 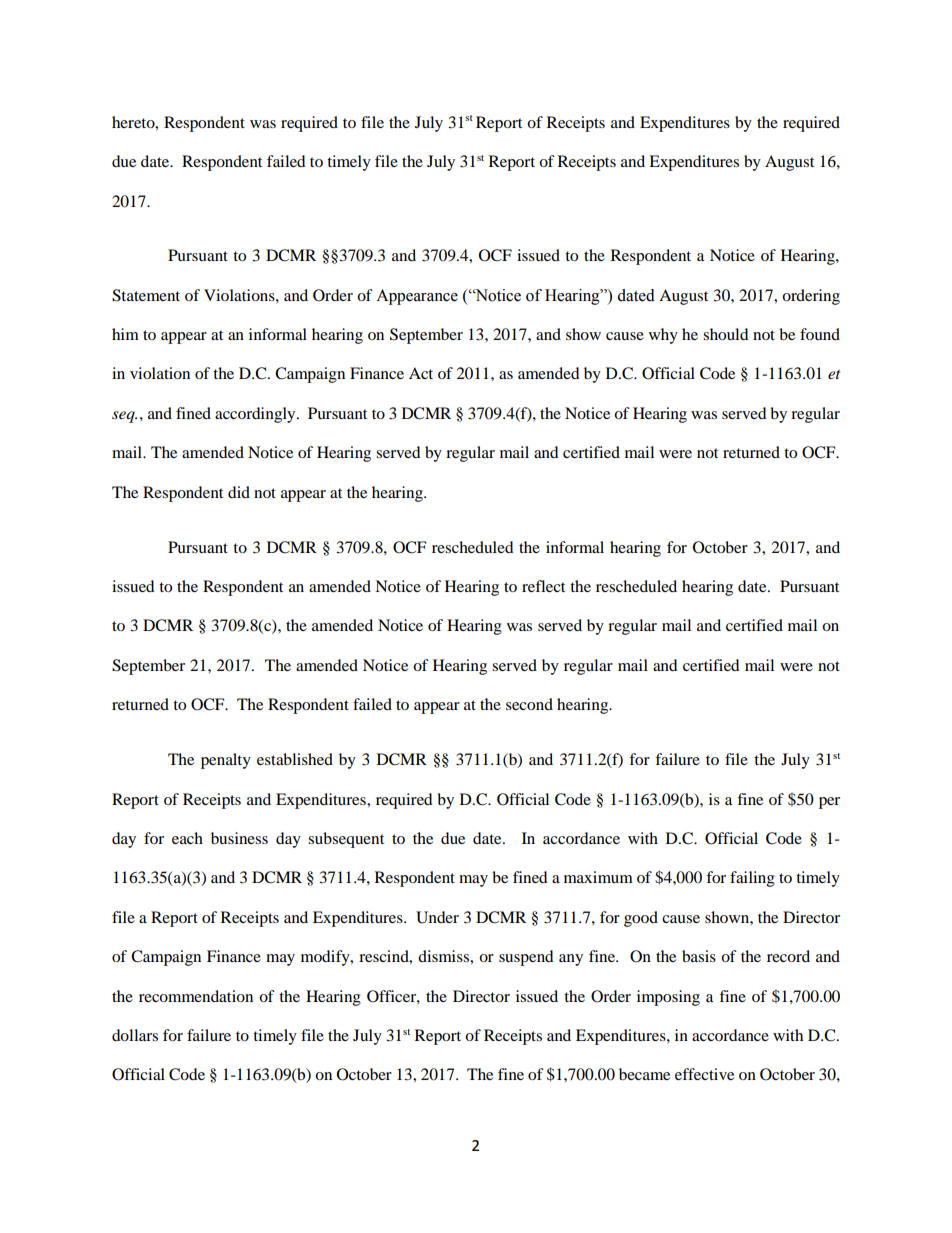 I want to click on per, so click(x=829, y=803).
